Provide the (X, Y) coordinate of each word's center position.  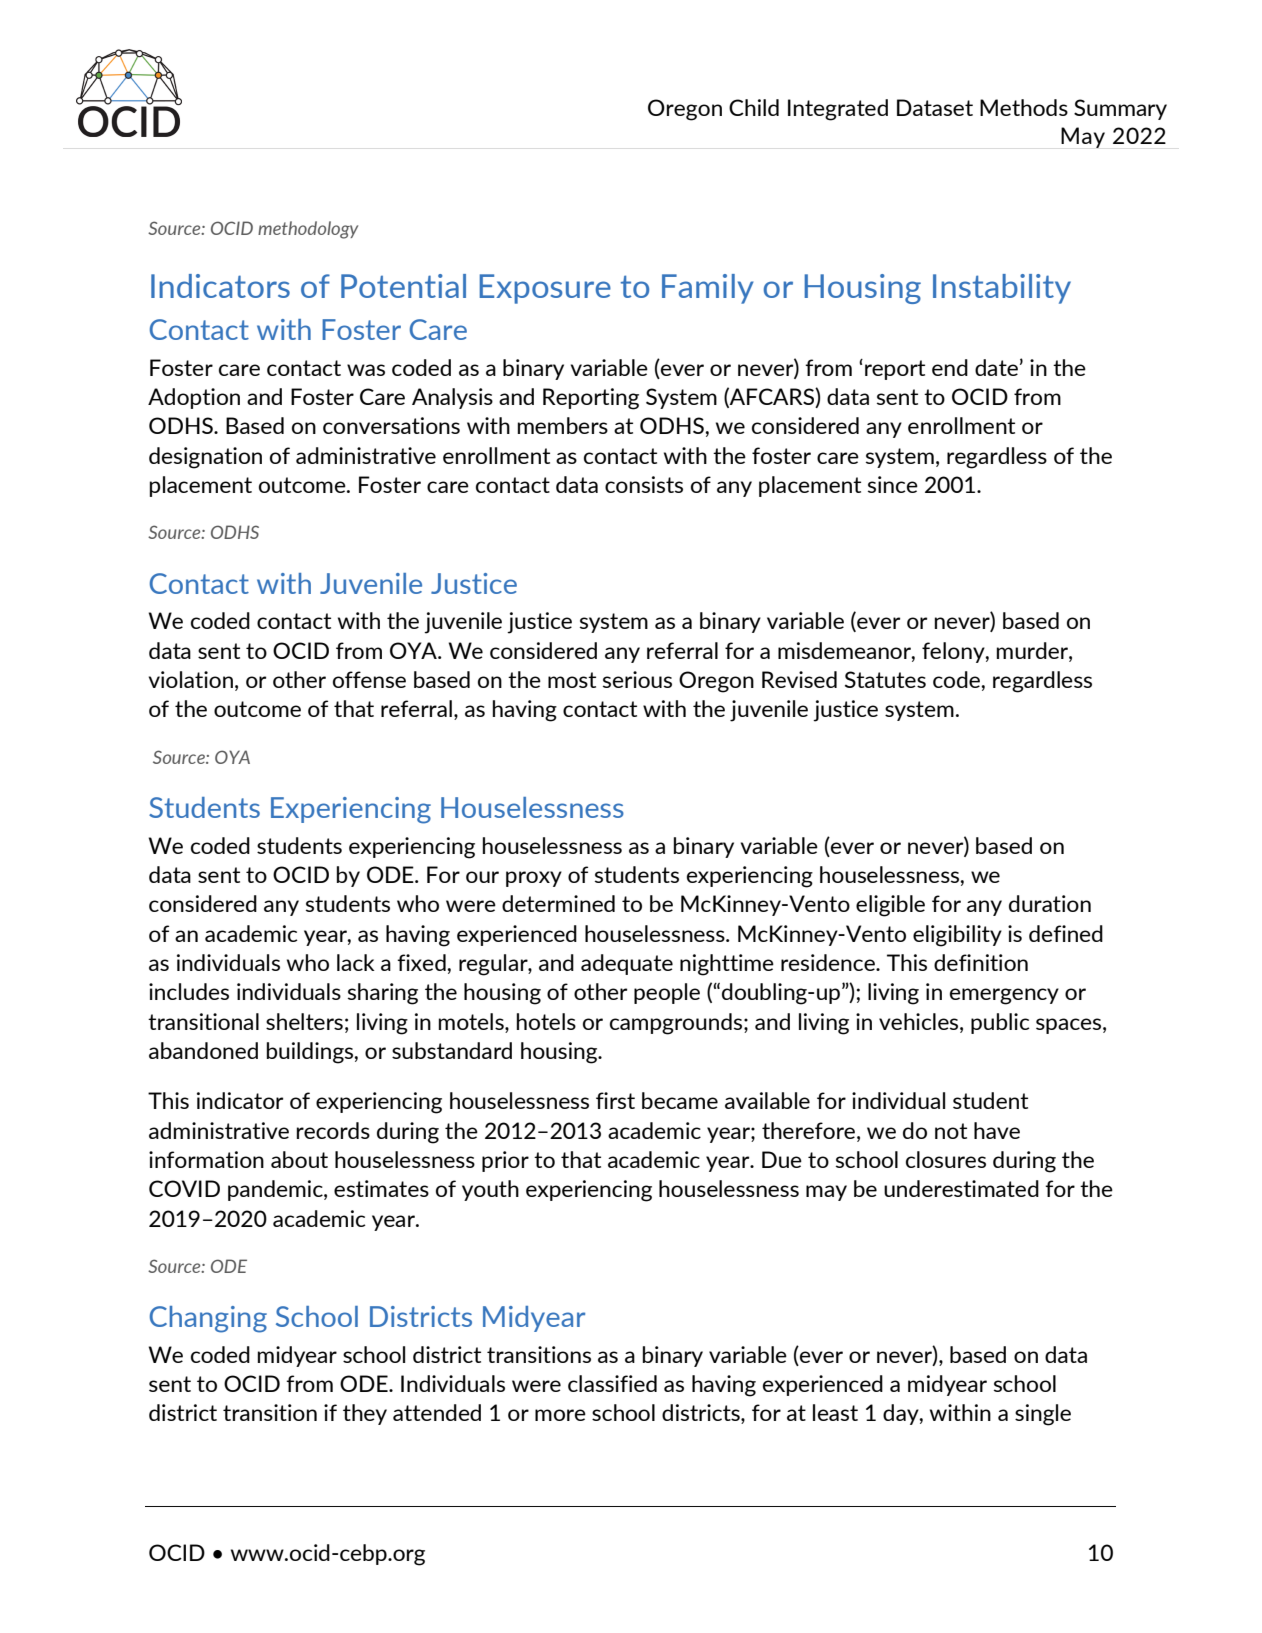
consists (644, 484)
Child (754, 107)
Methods (1024, 107)
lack (356, 962)
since (893, 484)
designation (205, 458)
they (365, 1414)
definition (981, 962)
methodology (308, 230)
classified (612, 1383)
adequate (627, 964)
